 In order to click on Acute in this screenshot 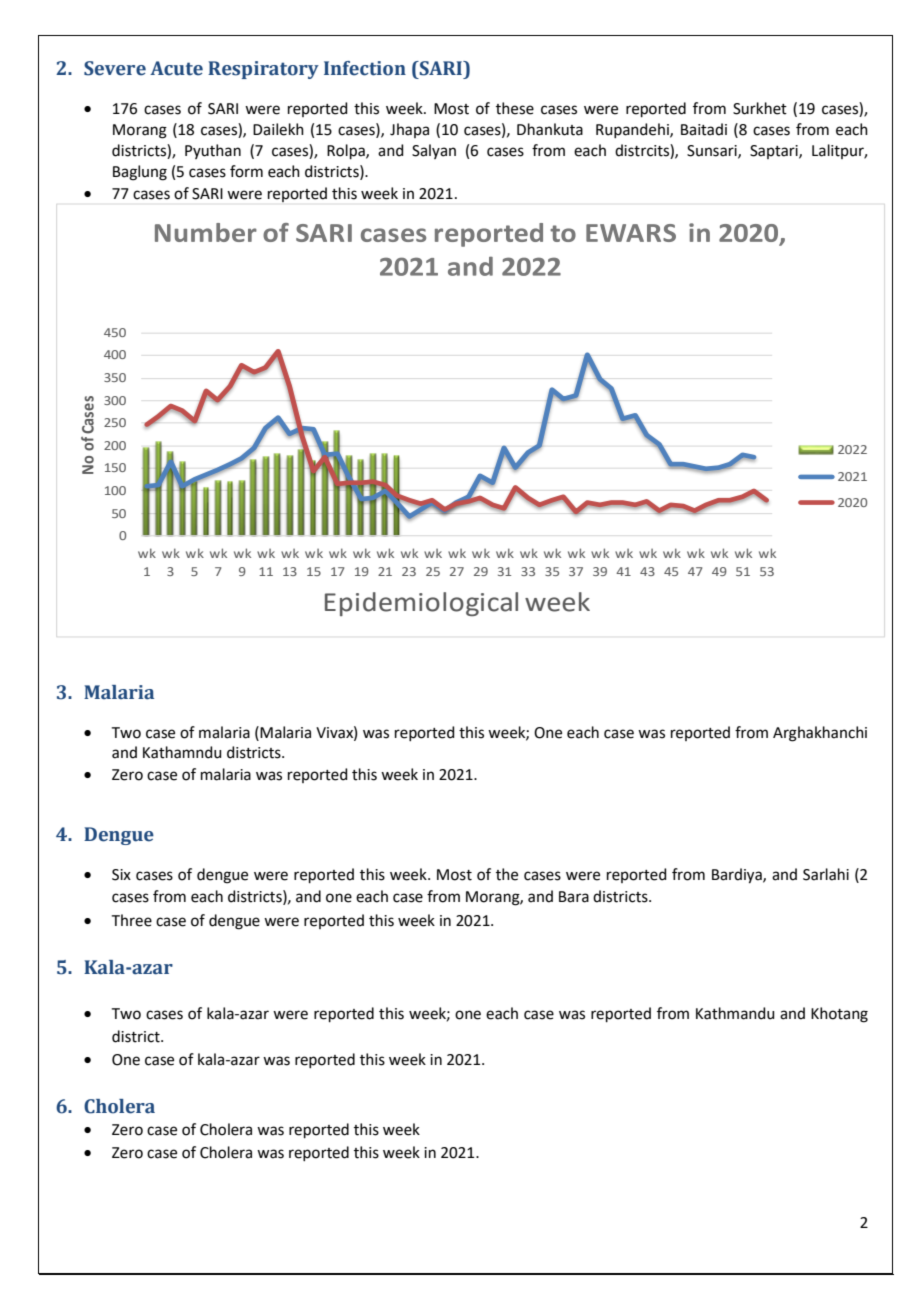, I will do `click(176, 68)`.
